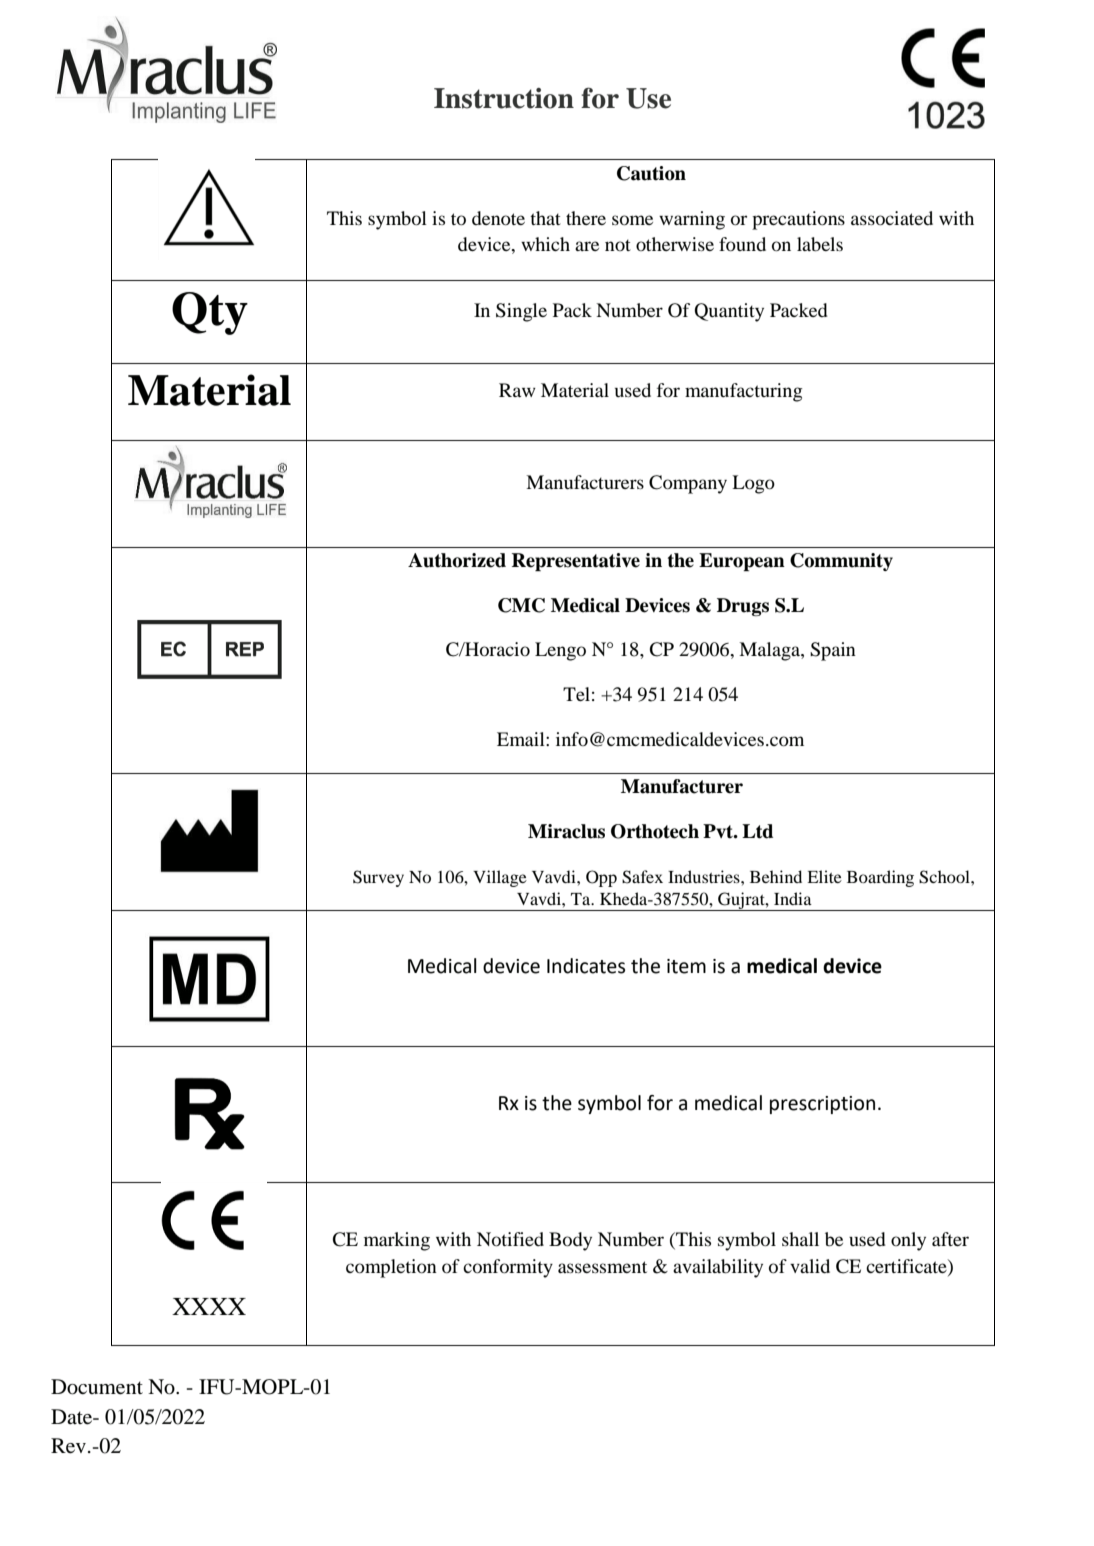  Describe the element at coordinates (378, 878) in the image. I see `Survey` at that location.
